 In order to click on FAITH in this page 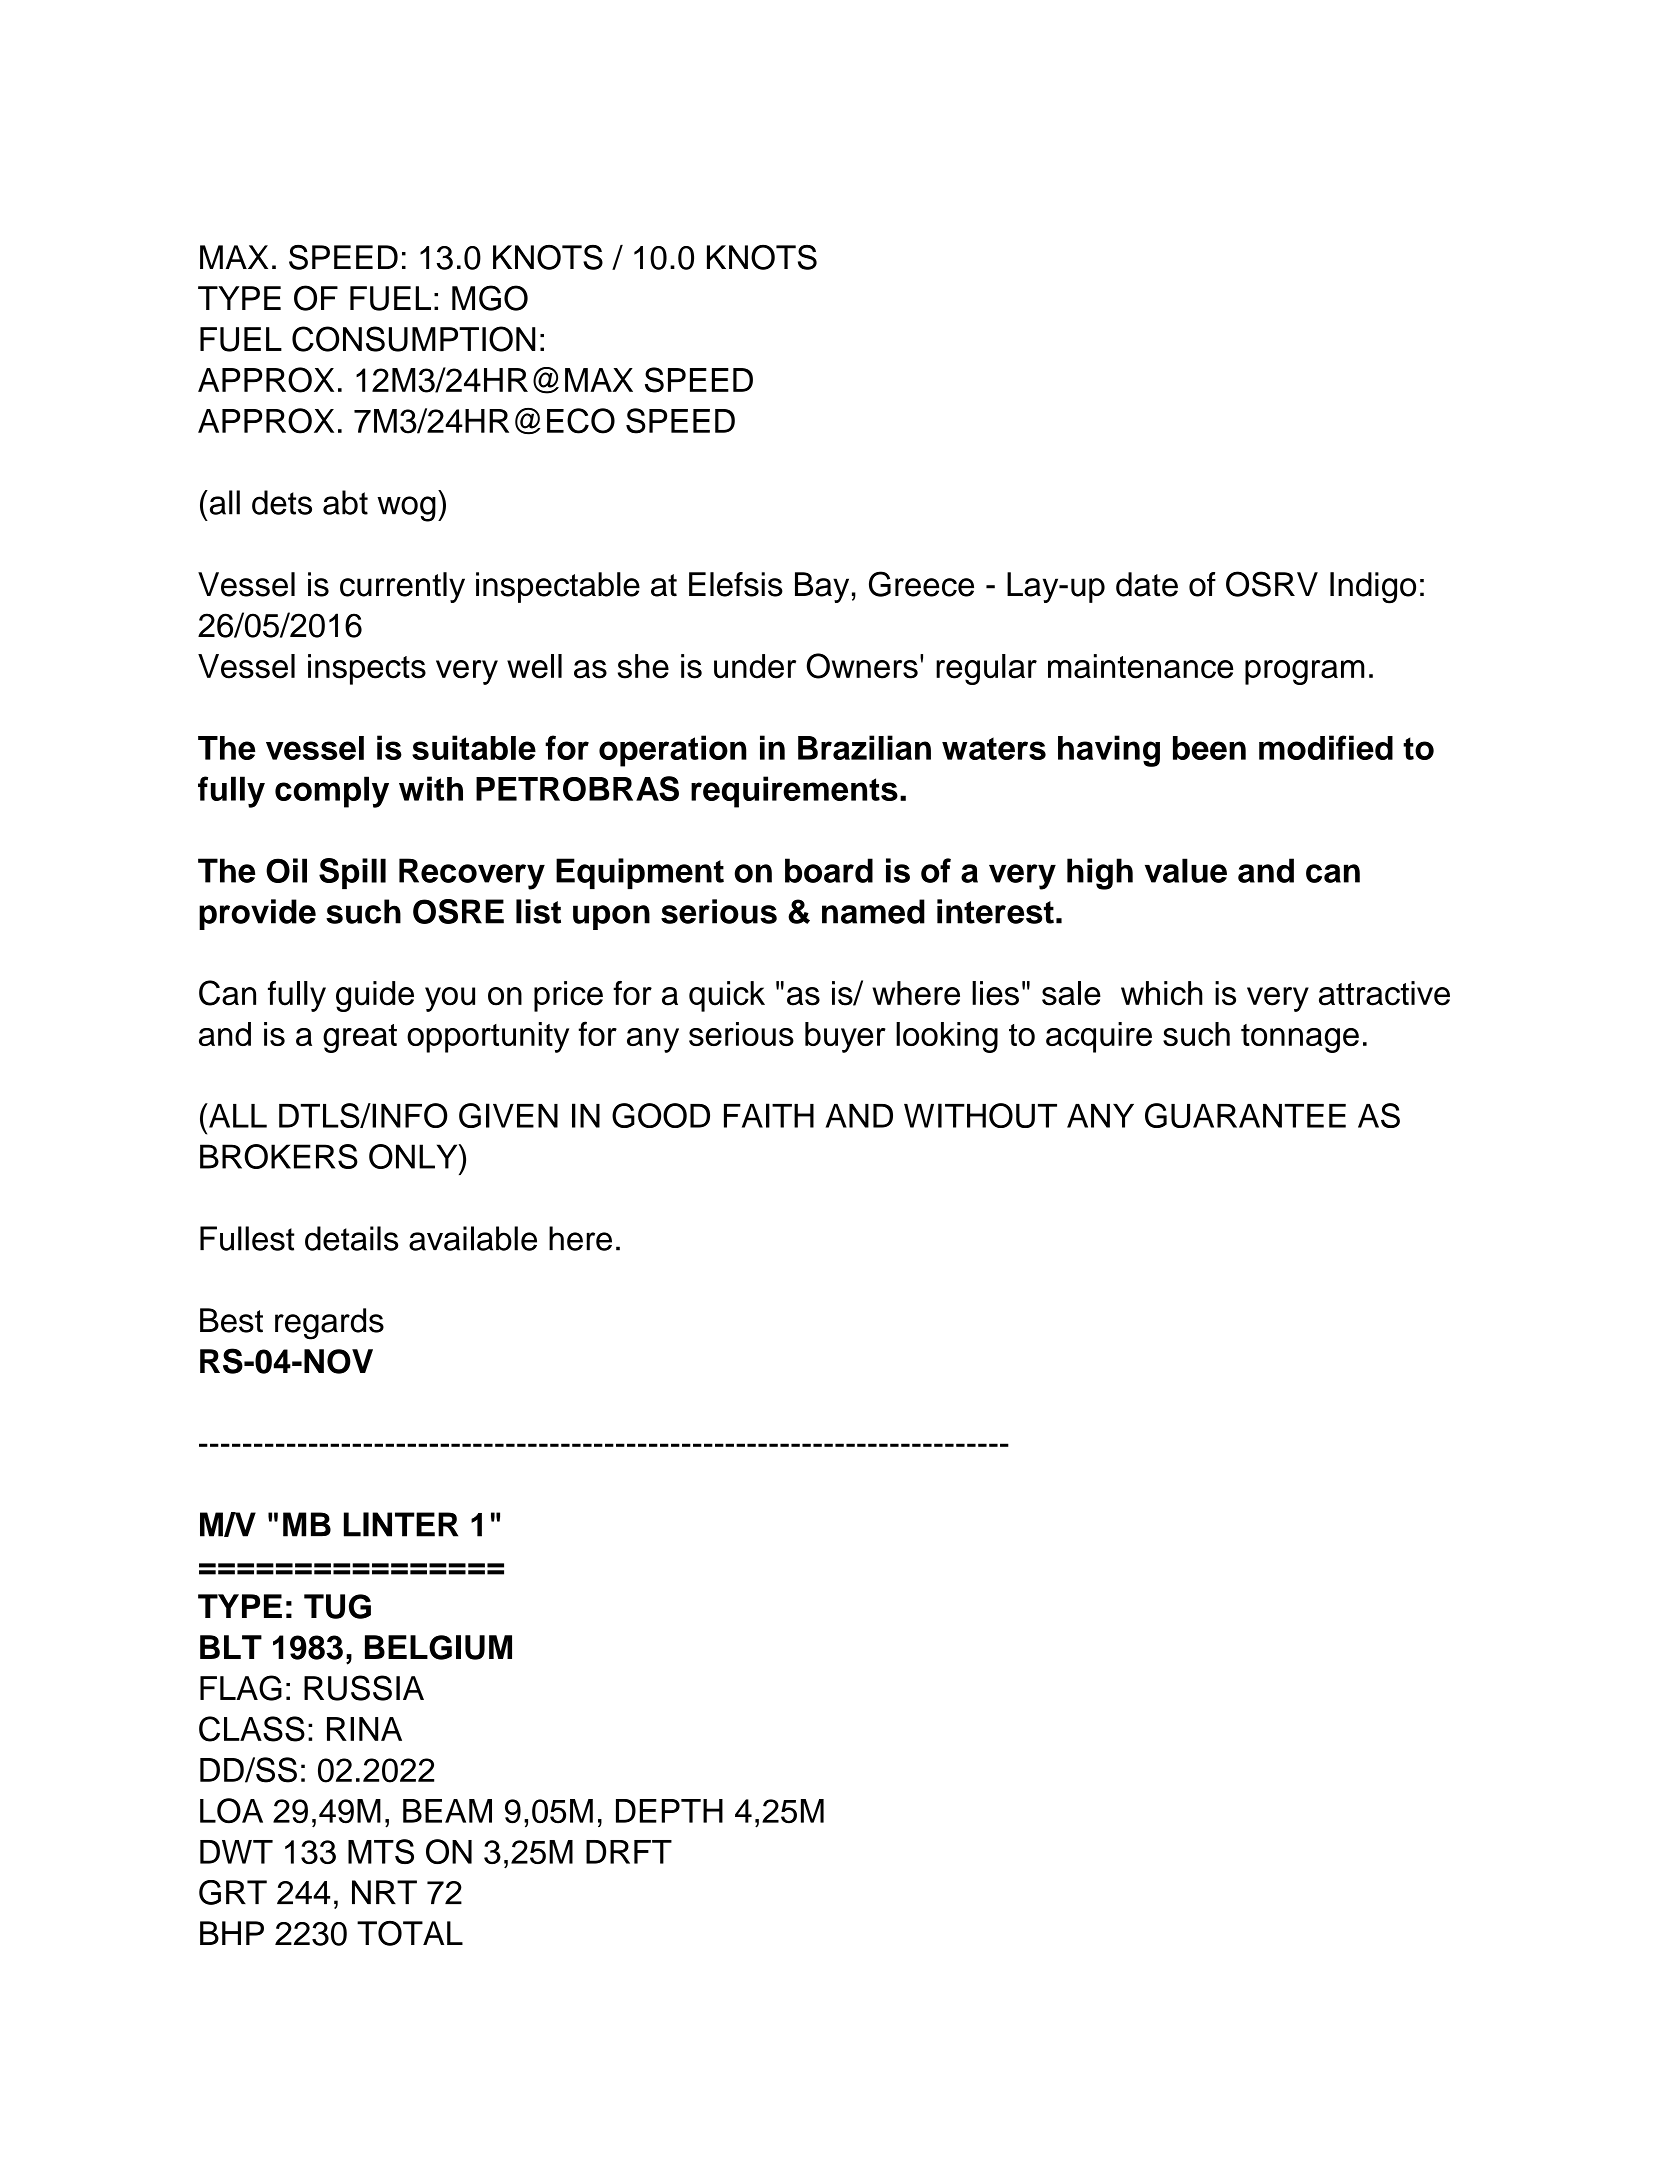, I will do `click(769, 1115)`.
